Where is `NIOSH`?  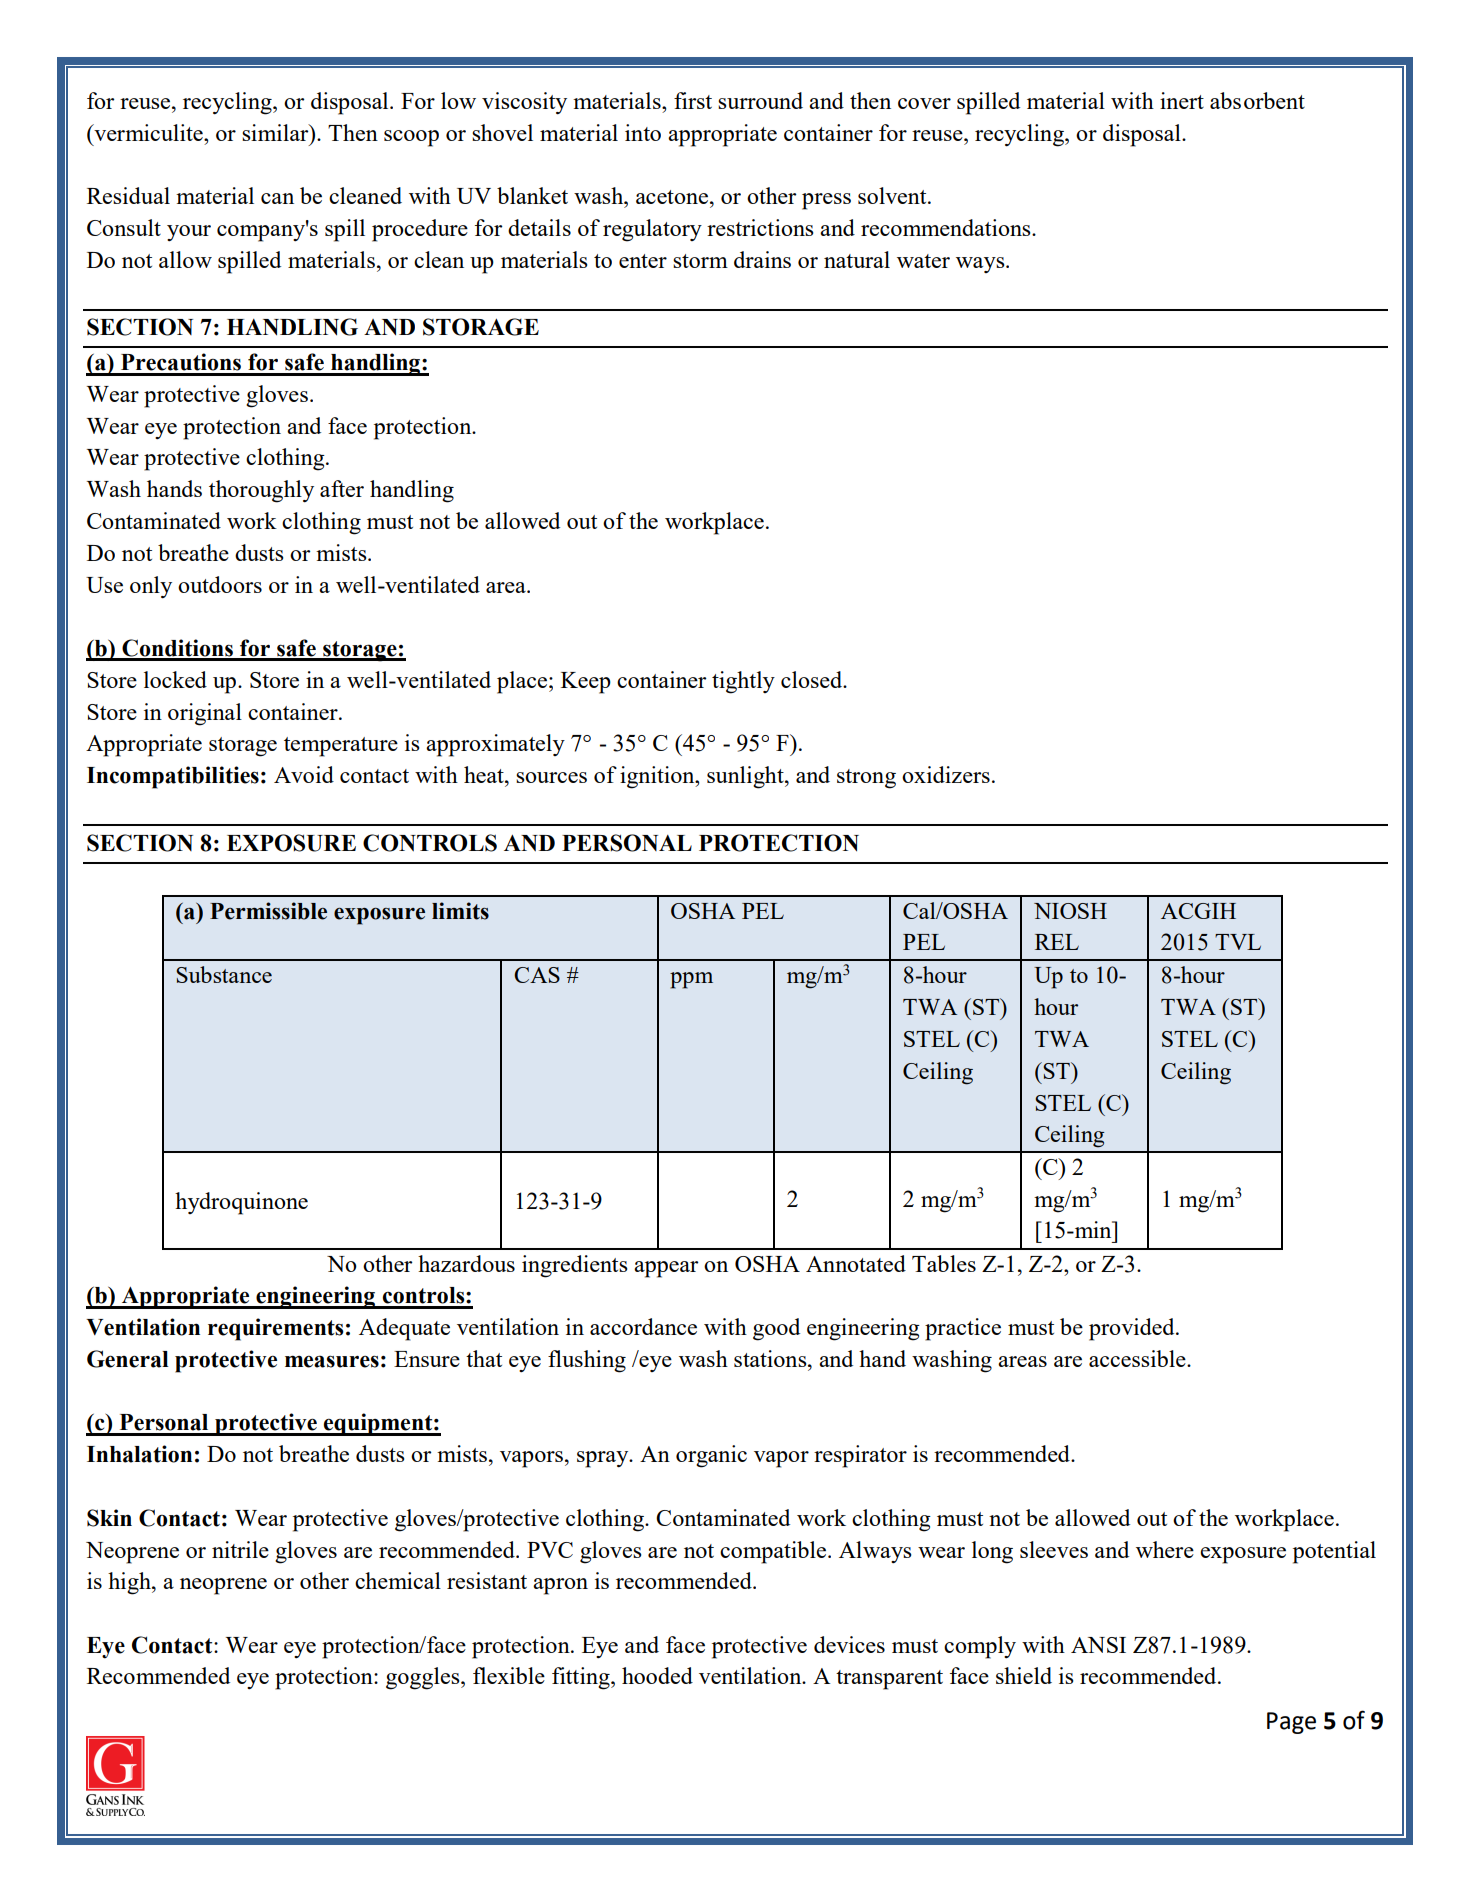 NIOSH is located at coordinates (1070, 911).
